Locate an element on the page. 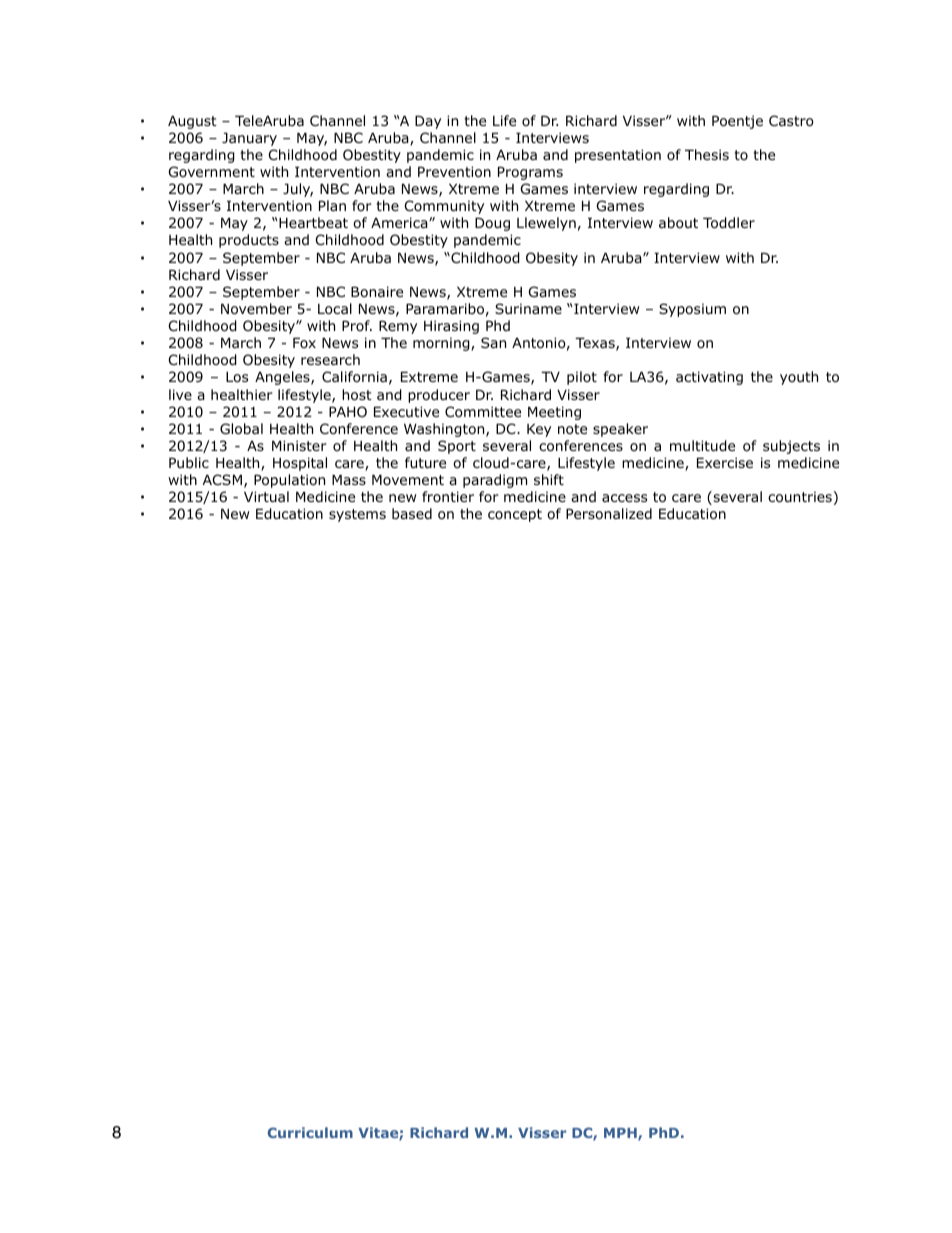  Prevention is located at coordinates (454, 172).
